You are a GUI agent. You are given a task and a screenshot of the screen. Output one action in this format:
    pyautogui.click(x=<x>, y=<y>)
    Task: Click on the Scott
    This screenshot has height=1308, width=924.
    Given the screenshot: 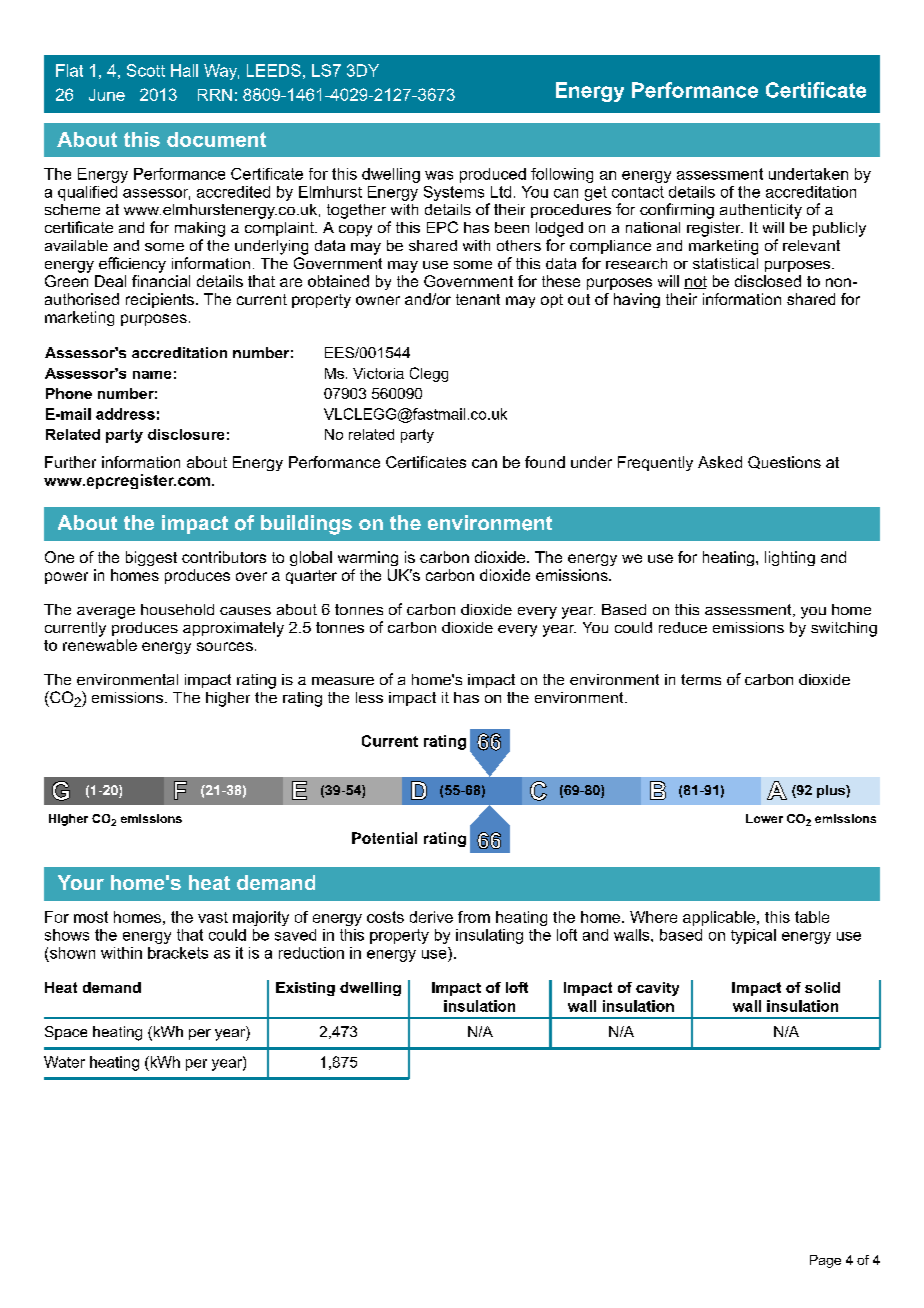 What is the action you would take?
    pyautogui.click(x=146, y=70)
